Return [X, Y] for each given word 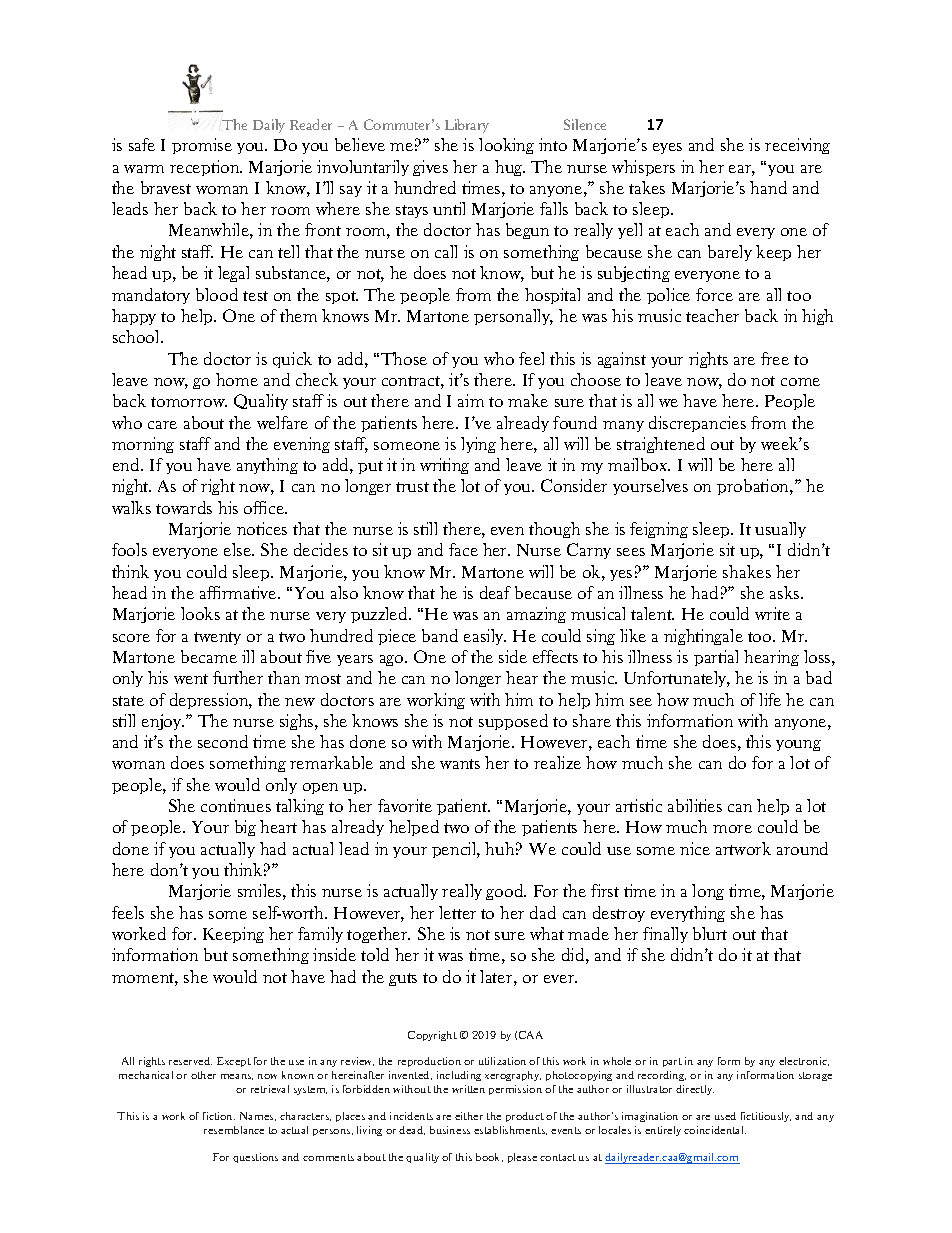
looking [506, 146]
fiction [219, 1116]
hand [768, 187]
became [209, 656]
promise [202, 146]
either [469, 1116]
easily [485, 637]
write [772, 613]
